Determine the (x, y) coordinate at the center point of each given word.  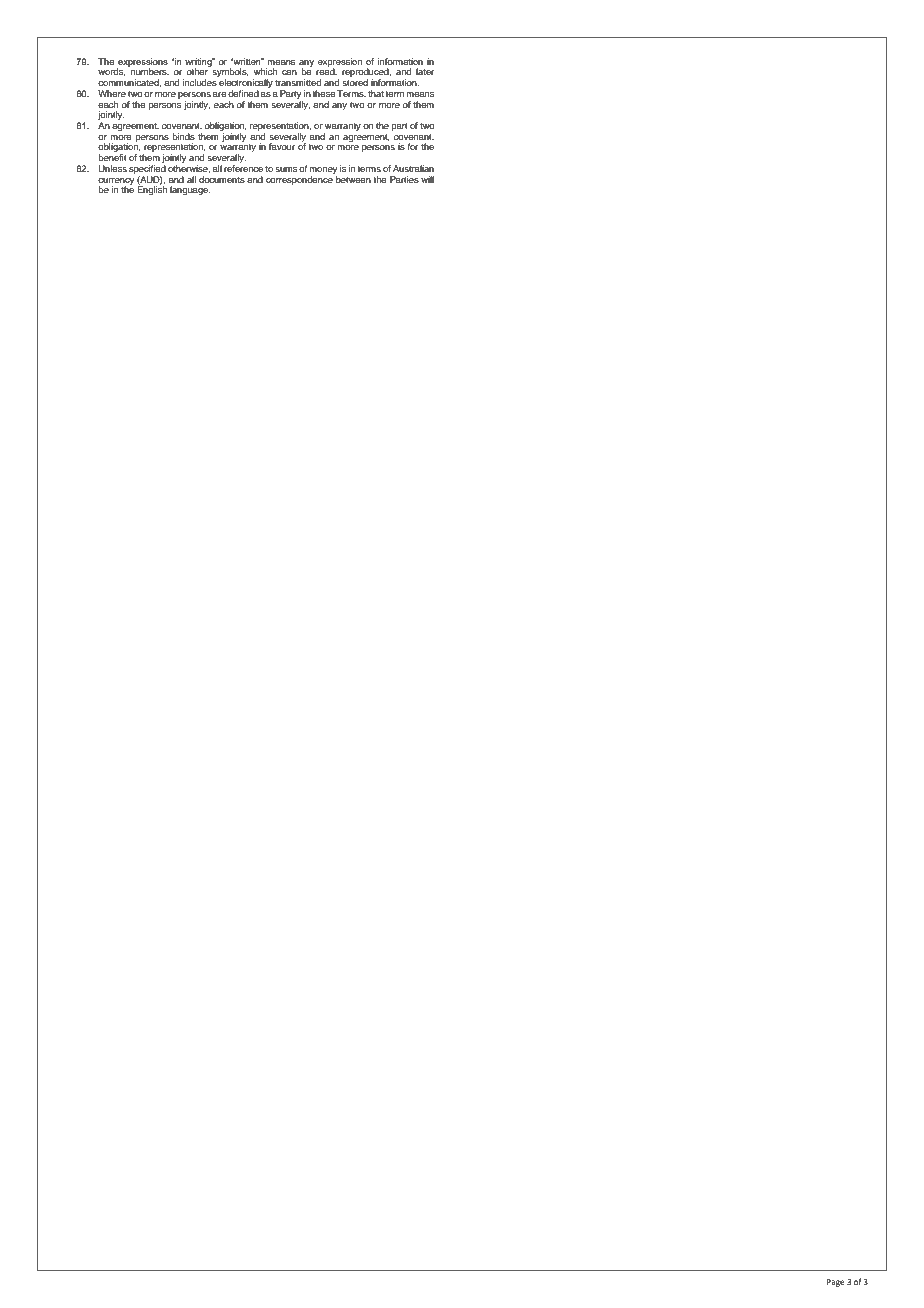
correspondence (300, 179)
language (190, 190)
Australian (413, 168)
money (323, 170)
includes (200, 82)
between (352, 178)
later (425, 71)
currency (116, 182)
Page (836, 1283)
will (427, 179)
